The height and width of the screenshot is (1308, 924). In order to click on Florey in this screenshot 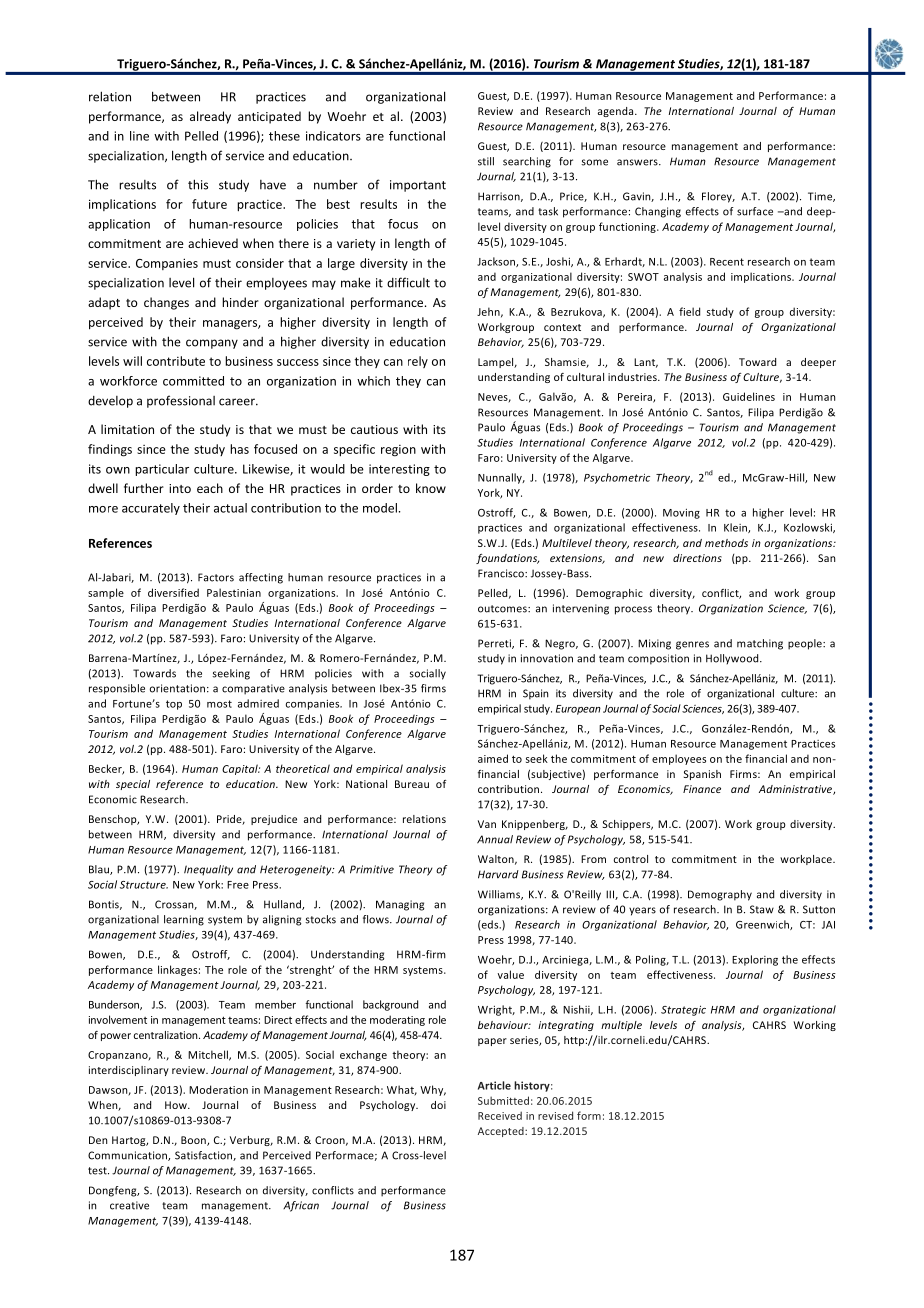, I will do `click(718, 197)`.
